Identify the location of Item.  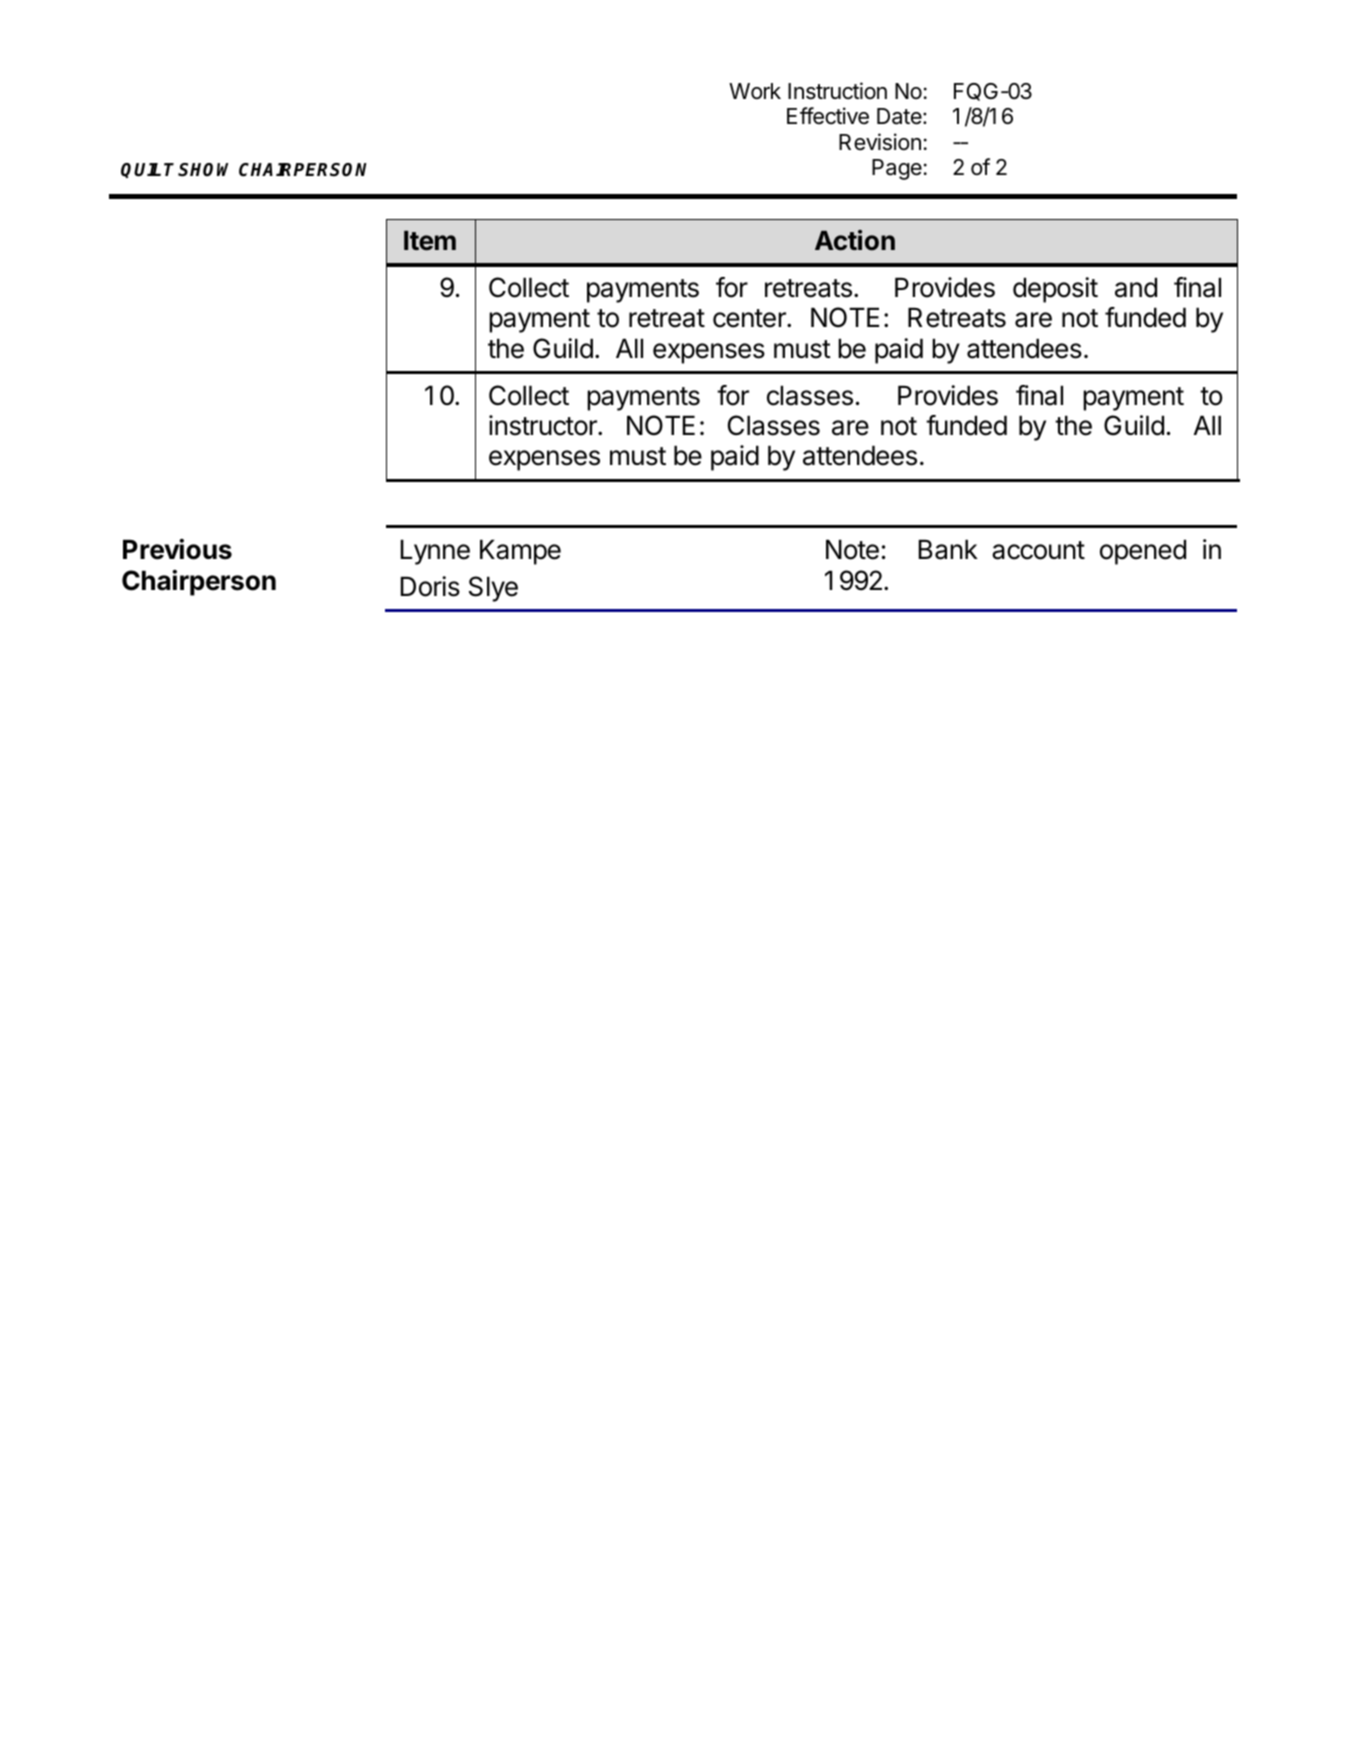
(430, 241).
